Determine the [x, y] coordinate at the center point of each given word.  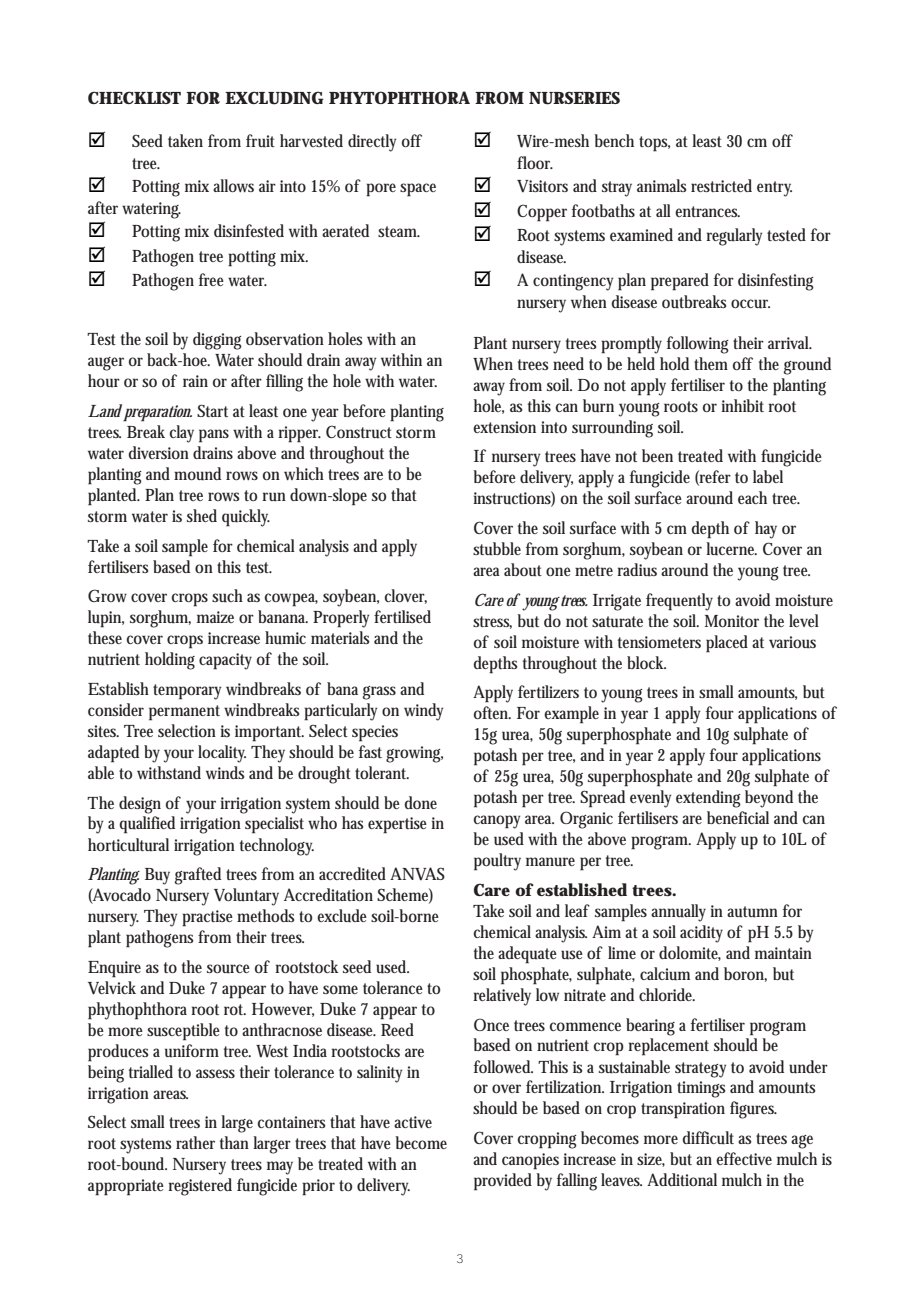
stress [492, 622]
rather [195, 1142]
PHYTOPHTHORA [399, 97]
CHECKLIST [134, 97]
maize [215, 617]
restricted [721, 185]
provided [503, 1182]
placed [727, 644]
